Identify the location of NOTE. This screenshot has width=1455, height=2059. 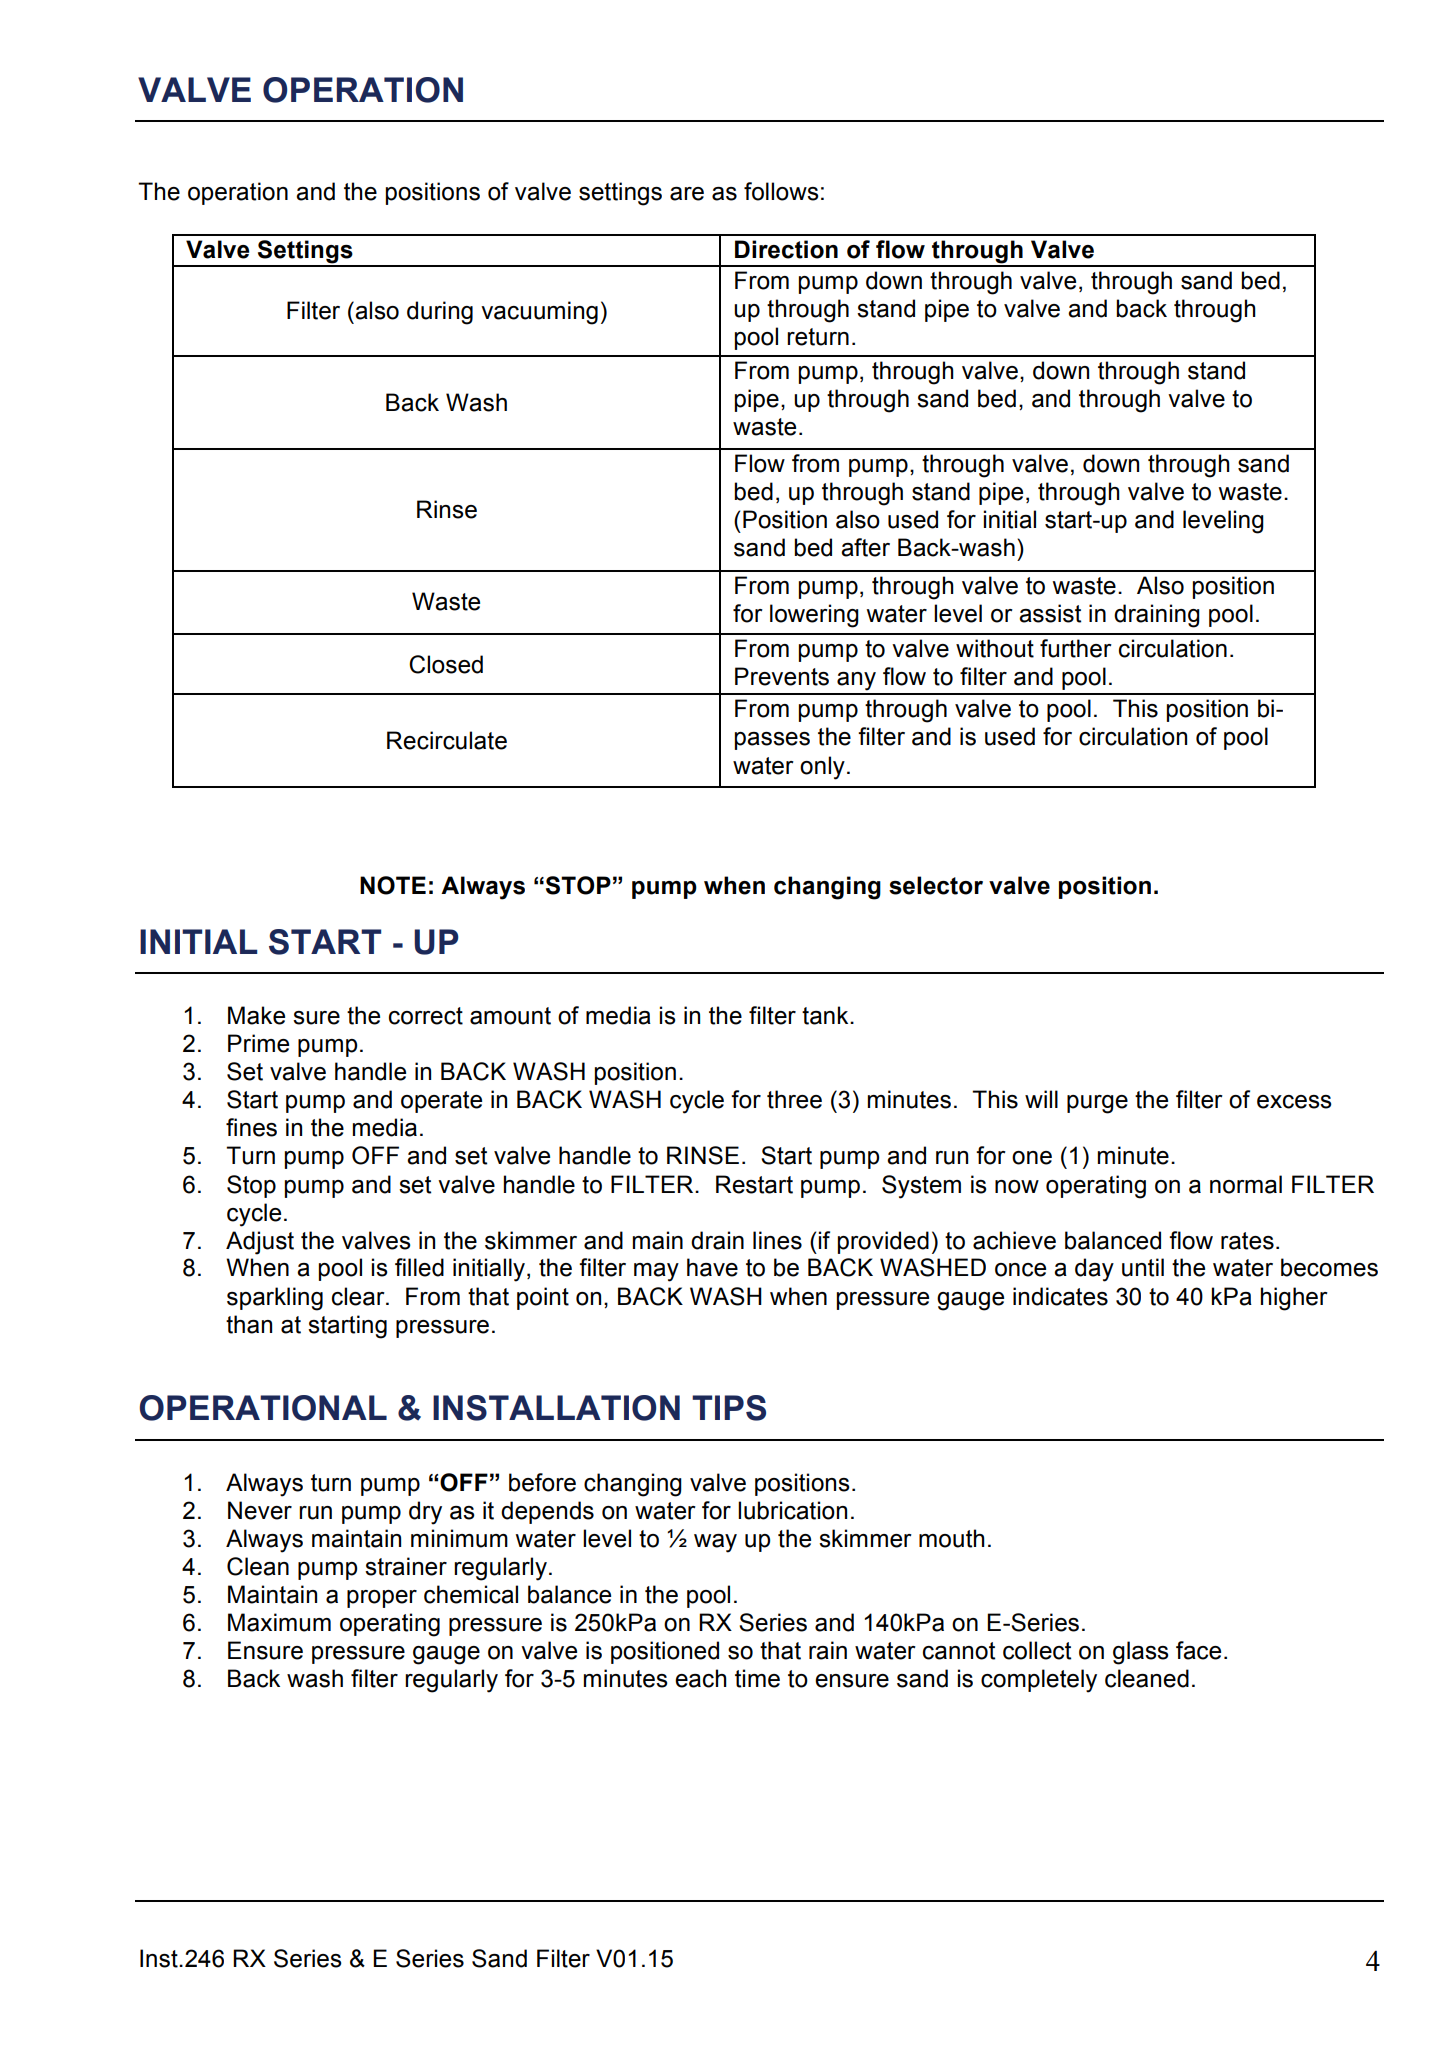
(393, 885).
